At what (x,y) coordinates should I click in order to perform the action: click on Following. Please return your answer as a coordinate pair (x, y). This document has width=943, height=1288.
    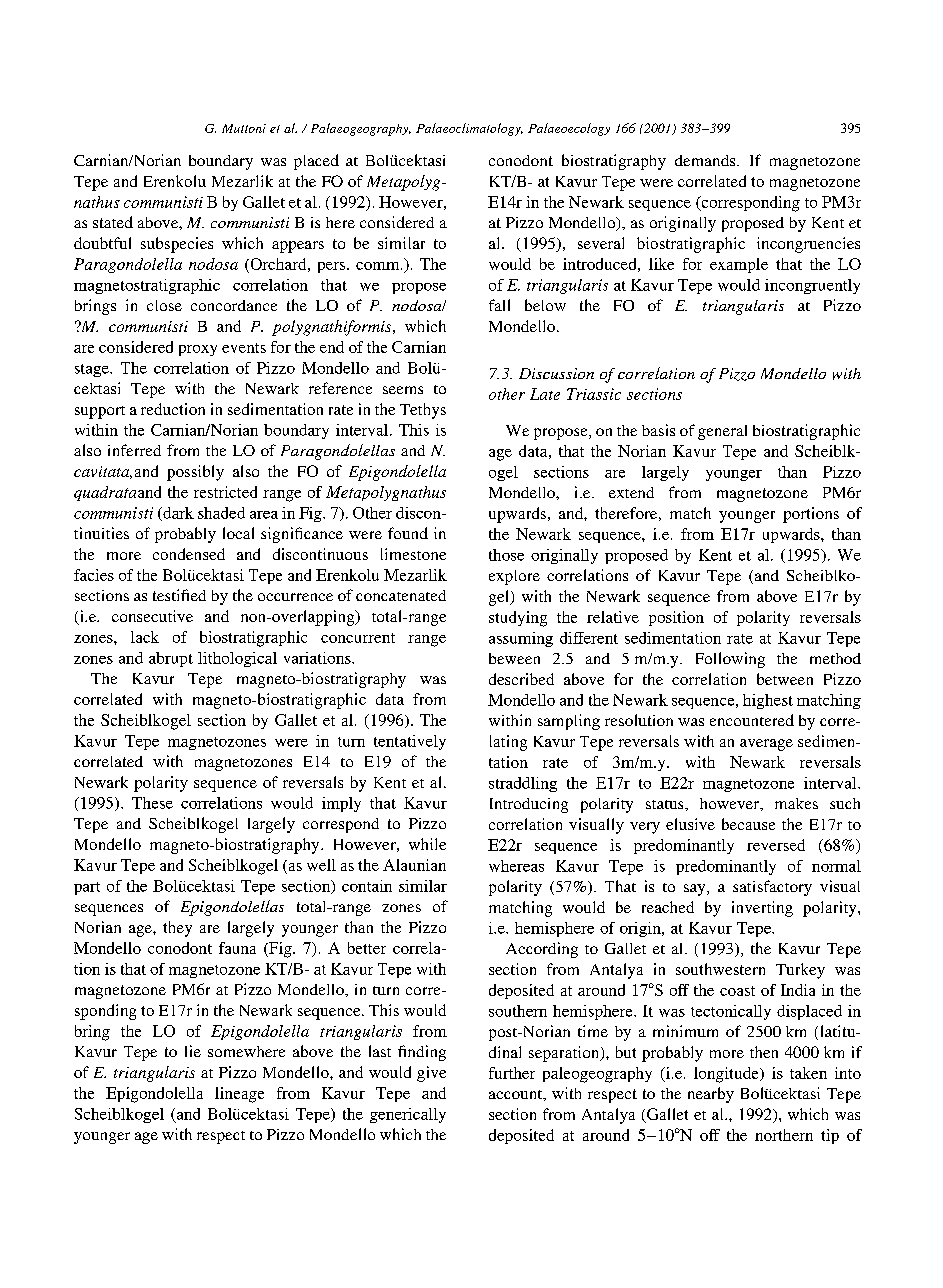
    Looking at the image, I should click on (730, 660).
